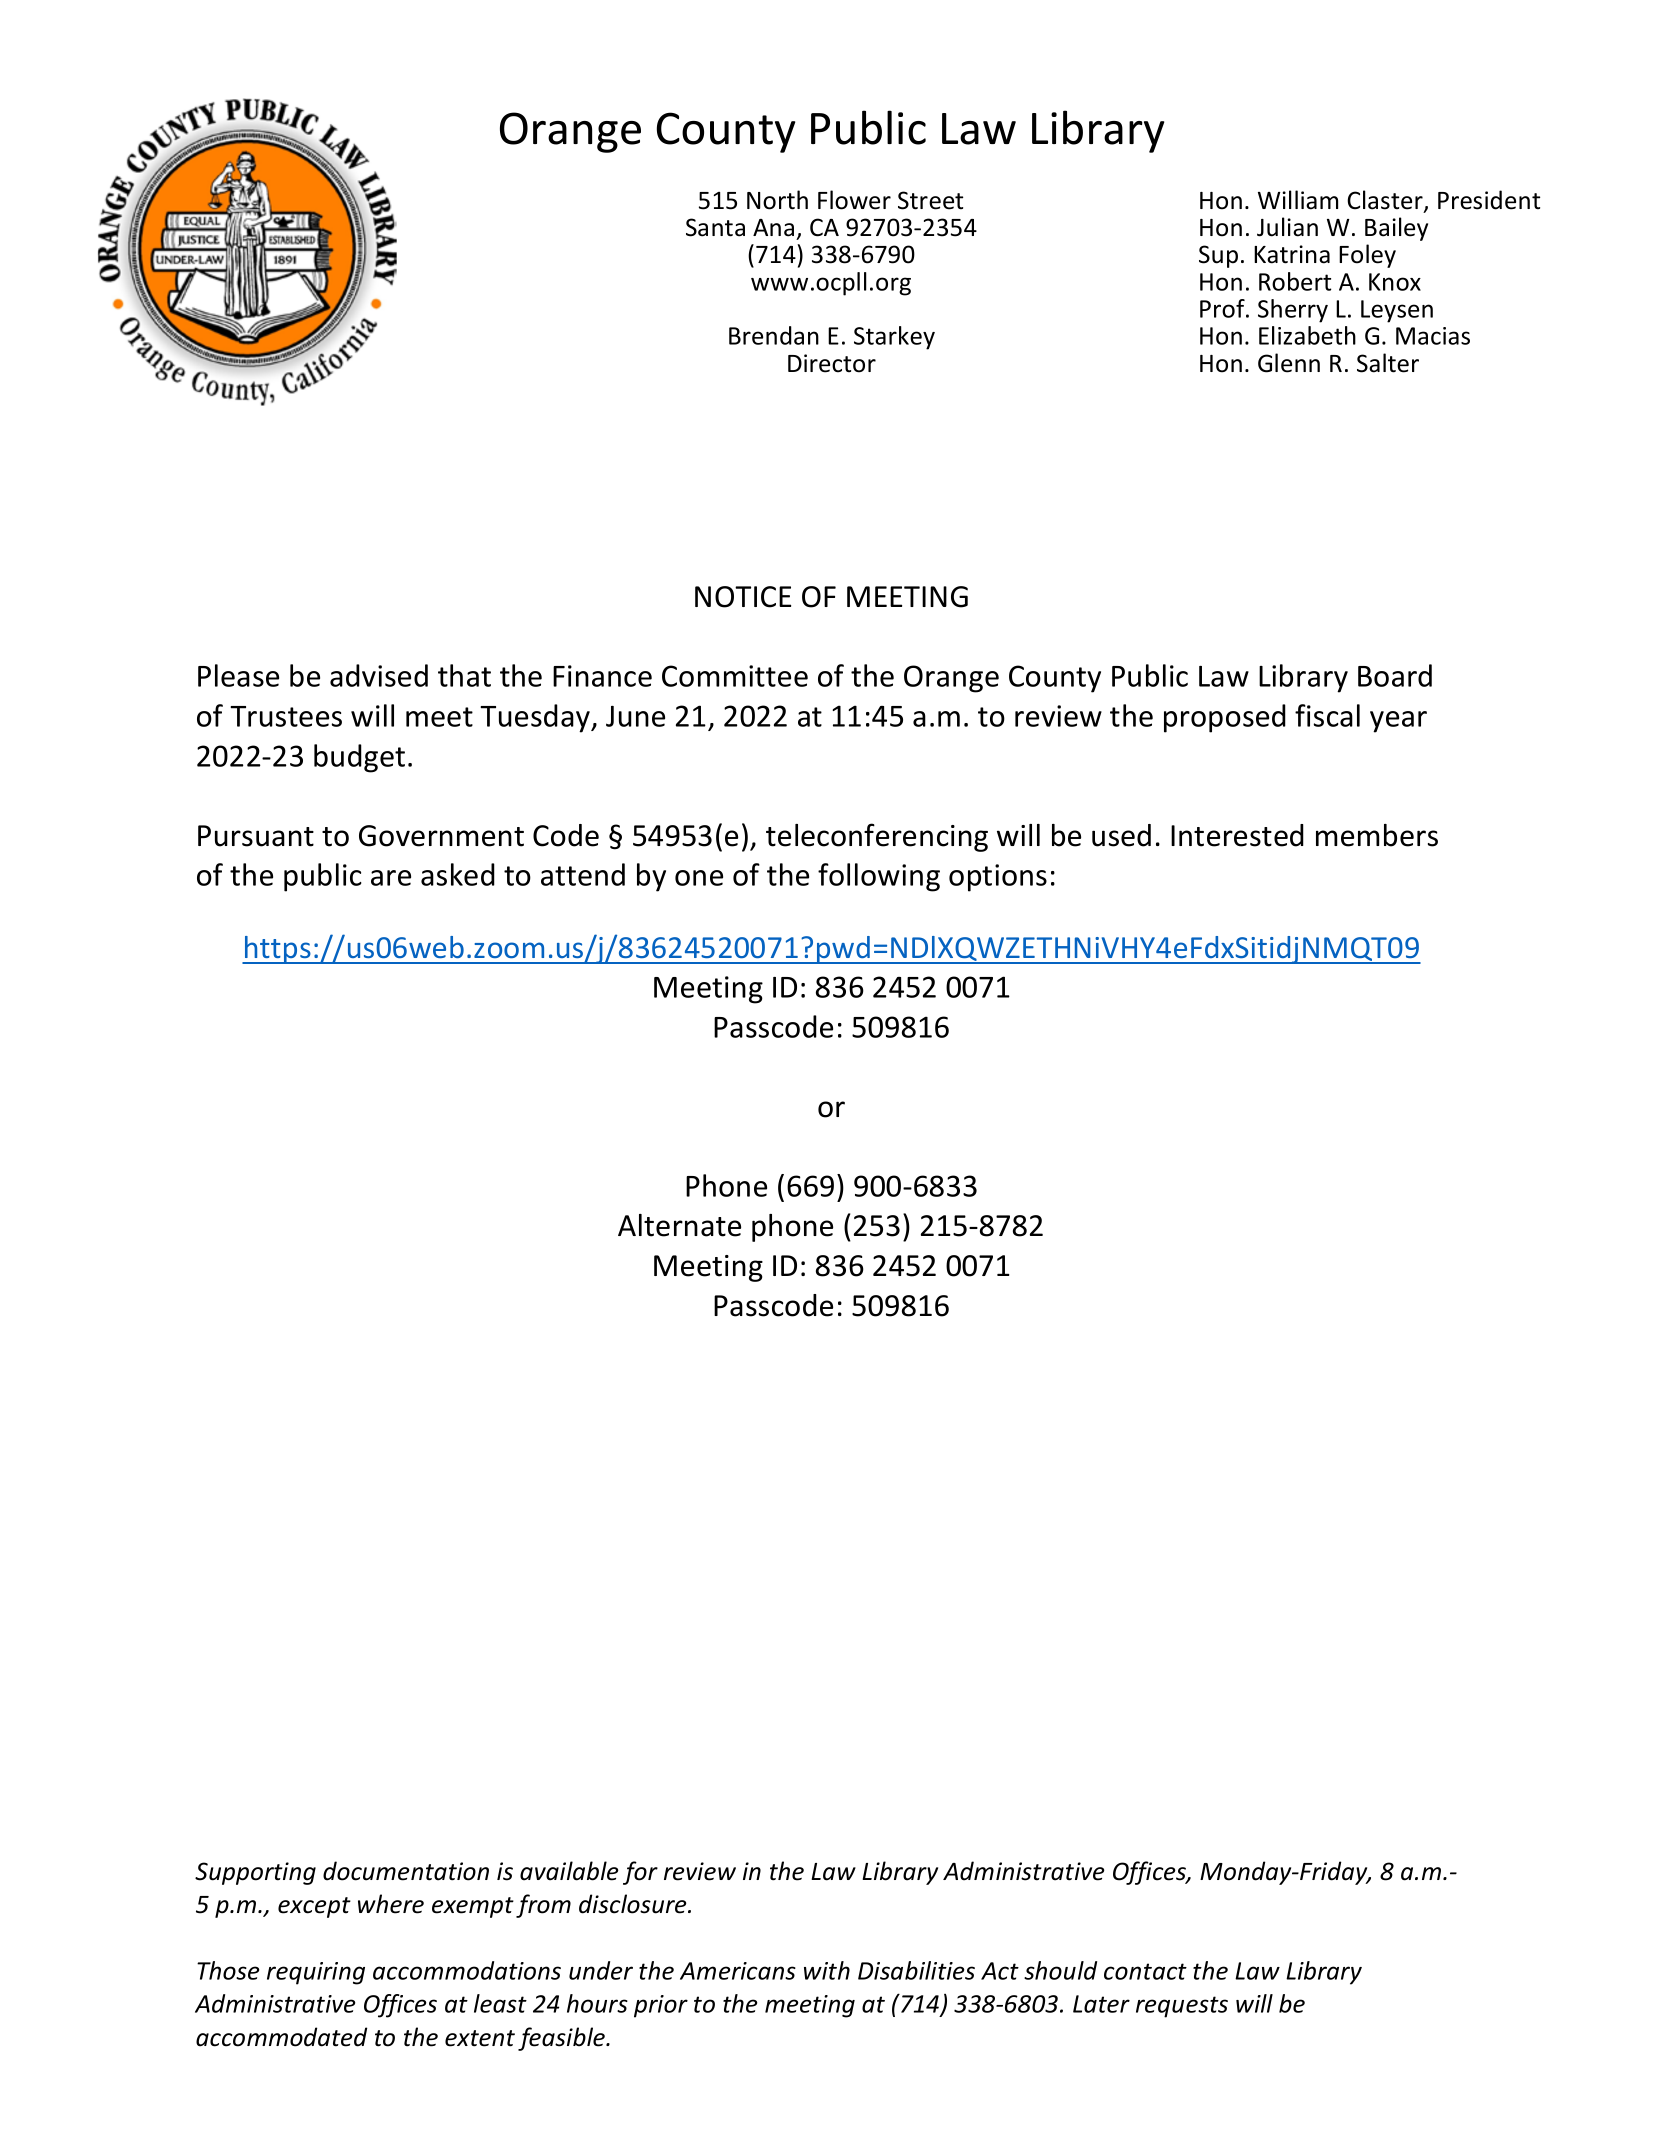  I want to click on Flower, so click(854, 200).
